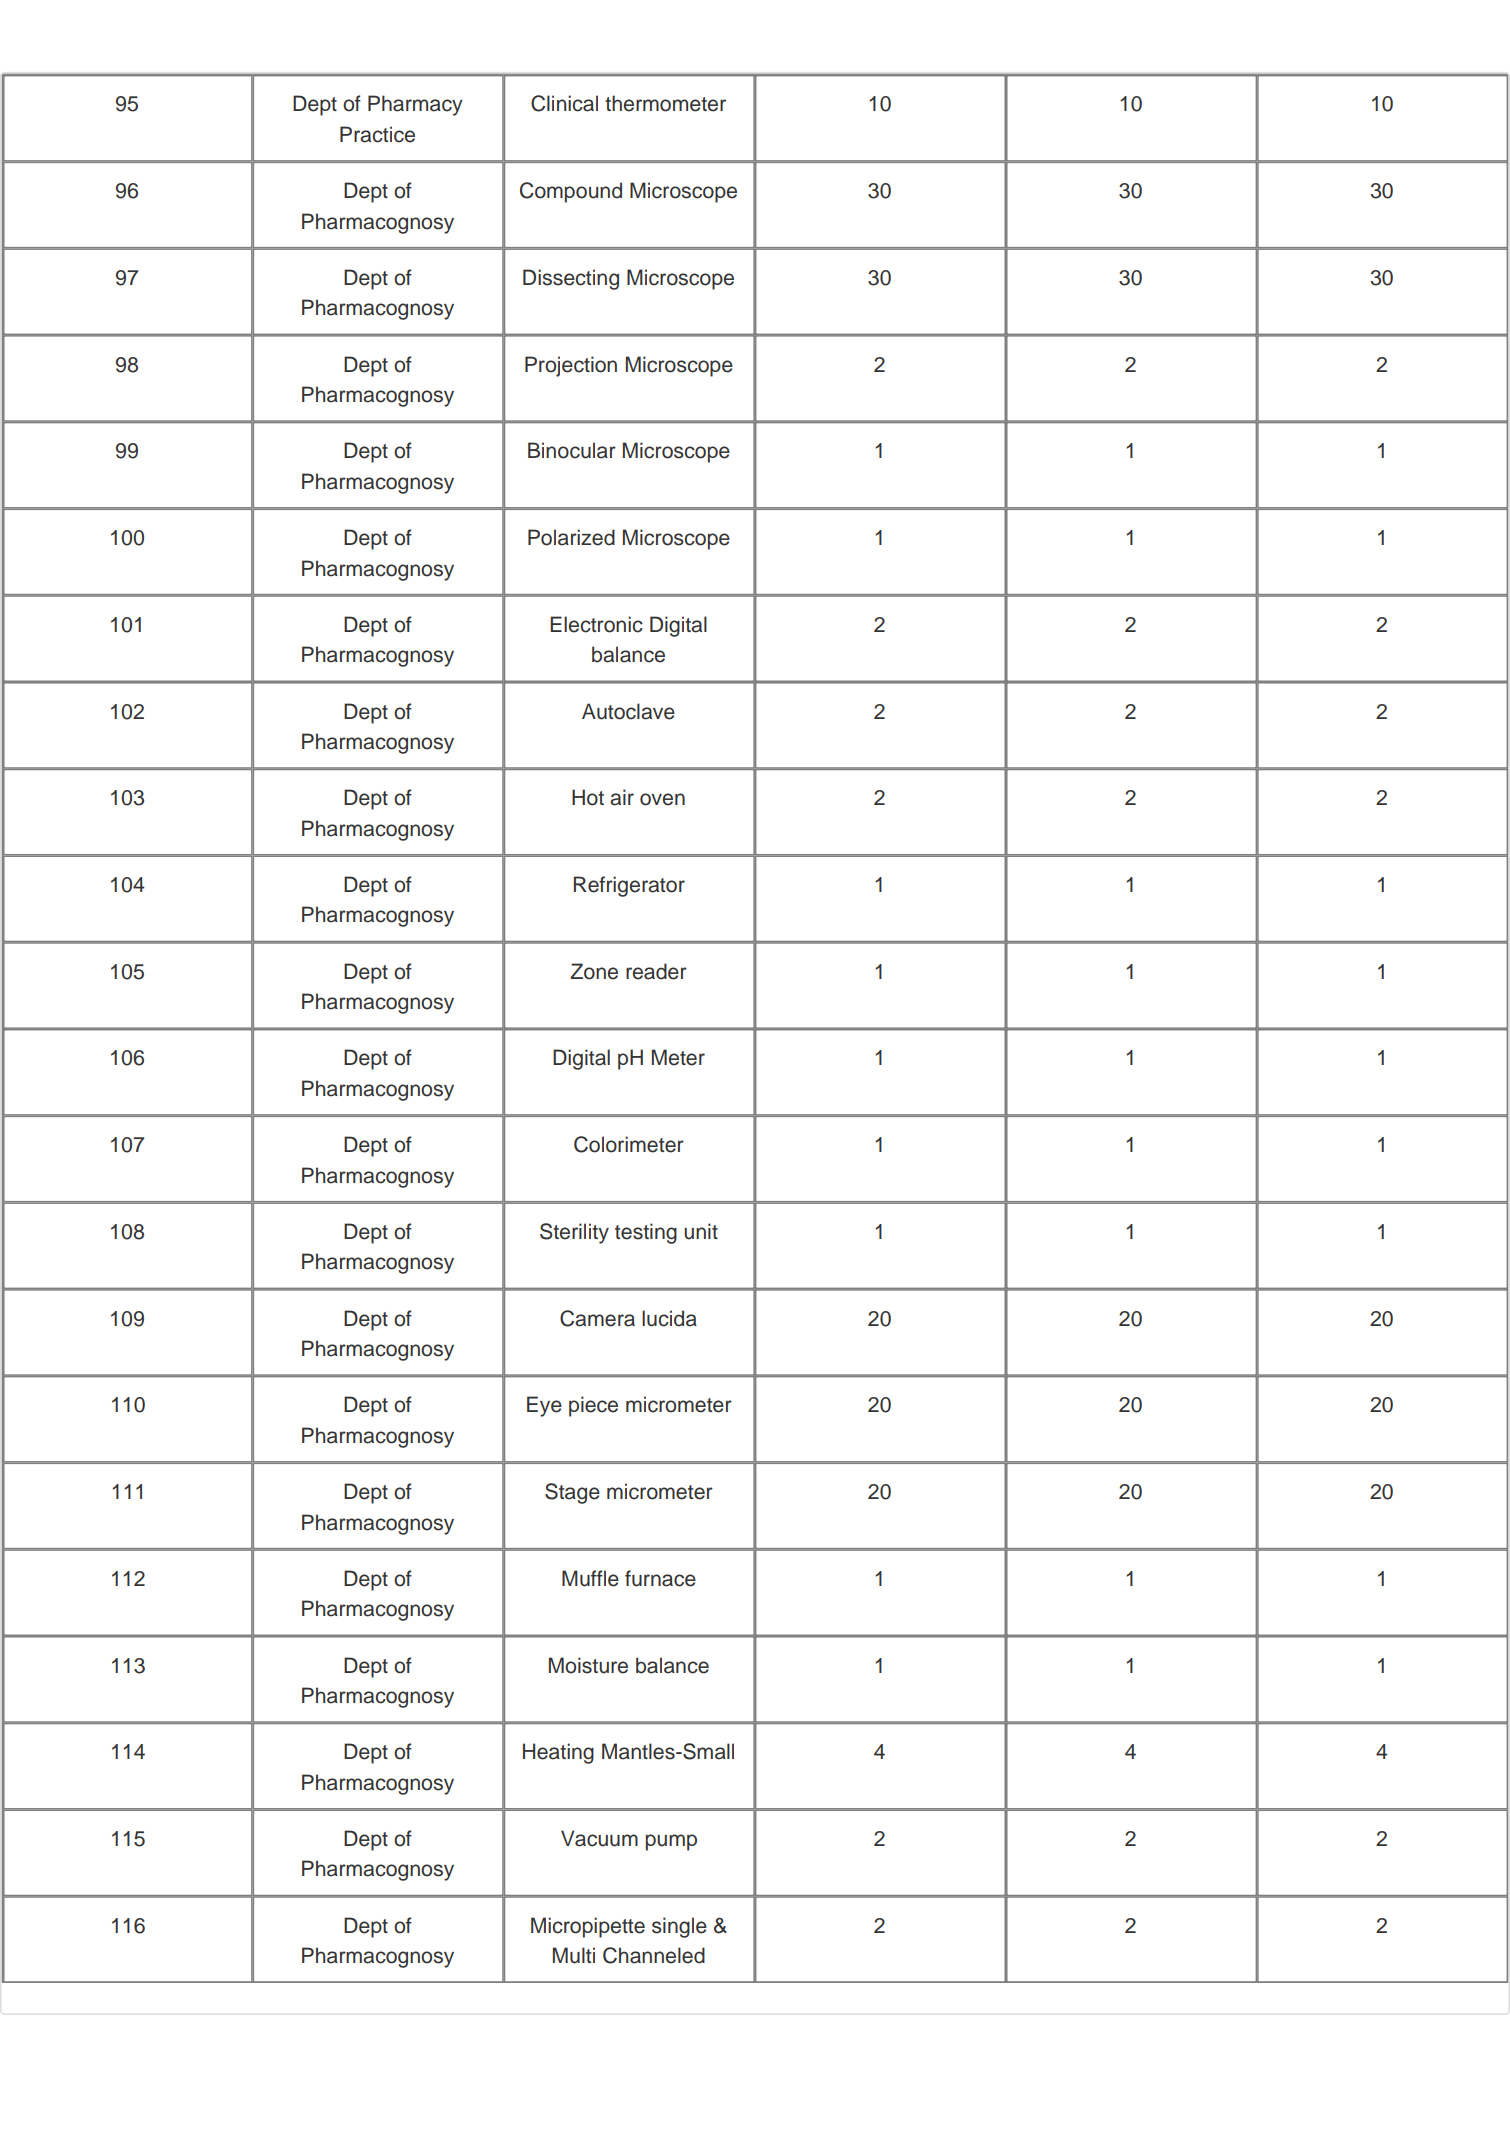 This image has width=1510, height=2135. What do you see at coordinates (558, 1753) in the image?
I see `Heating` at bounding box center [558, 1753].
